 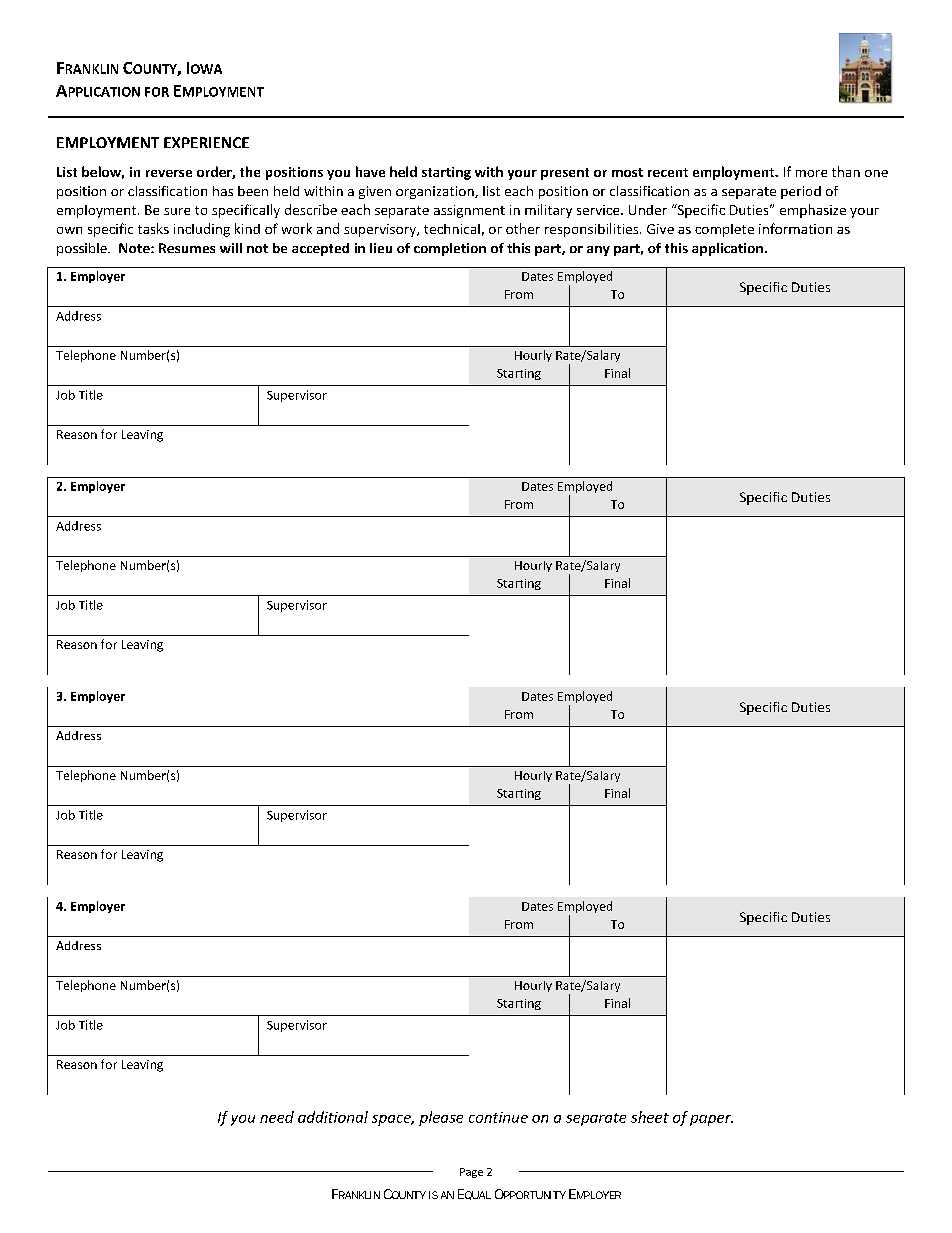 I want to click on paper, so click(x=711, y=1120).
